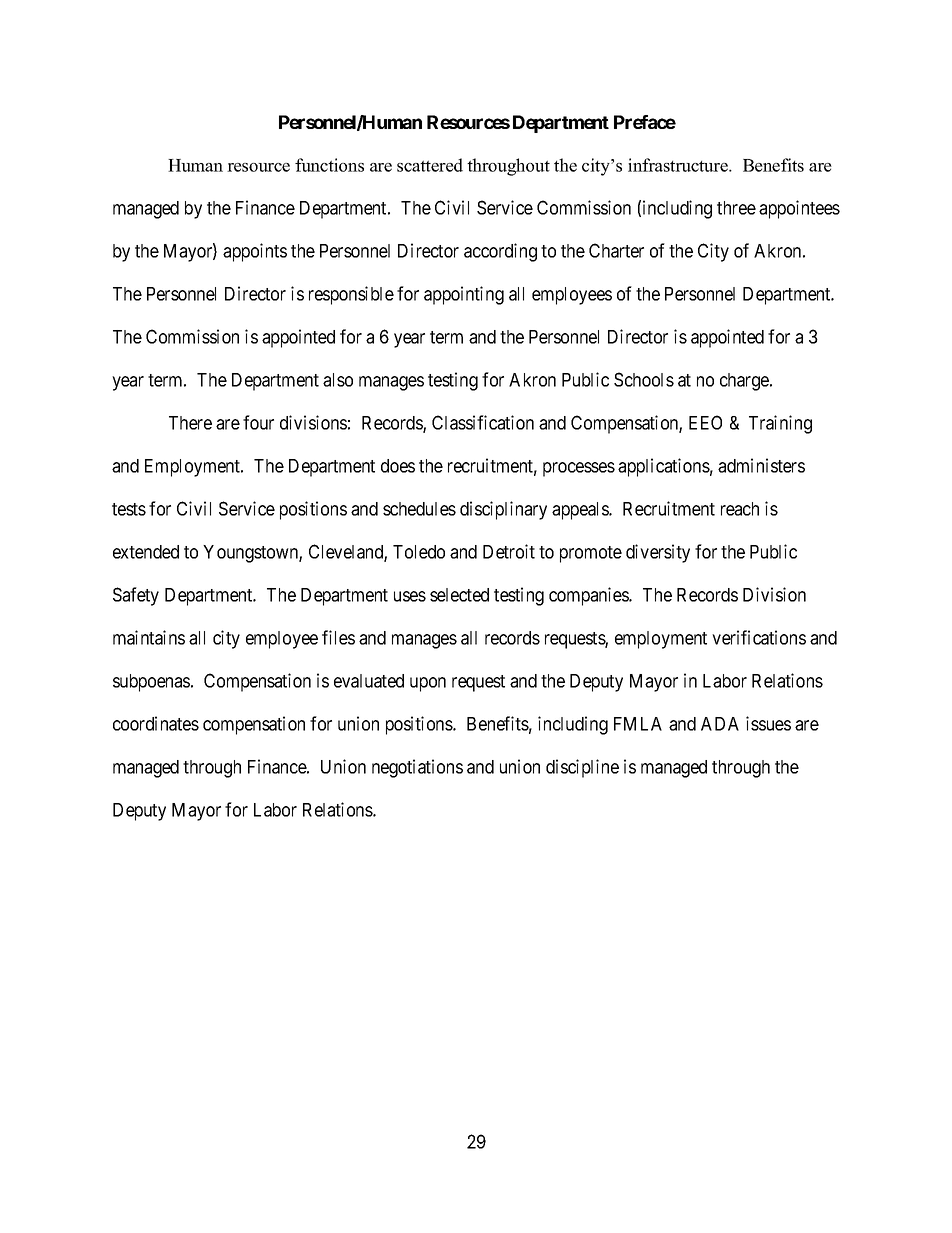  I want to click on diversity, so click(658, 553).
